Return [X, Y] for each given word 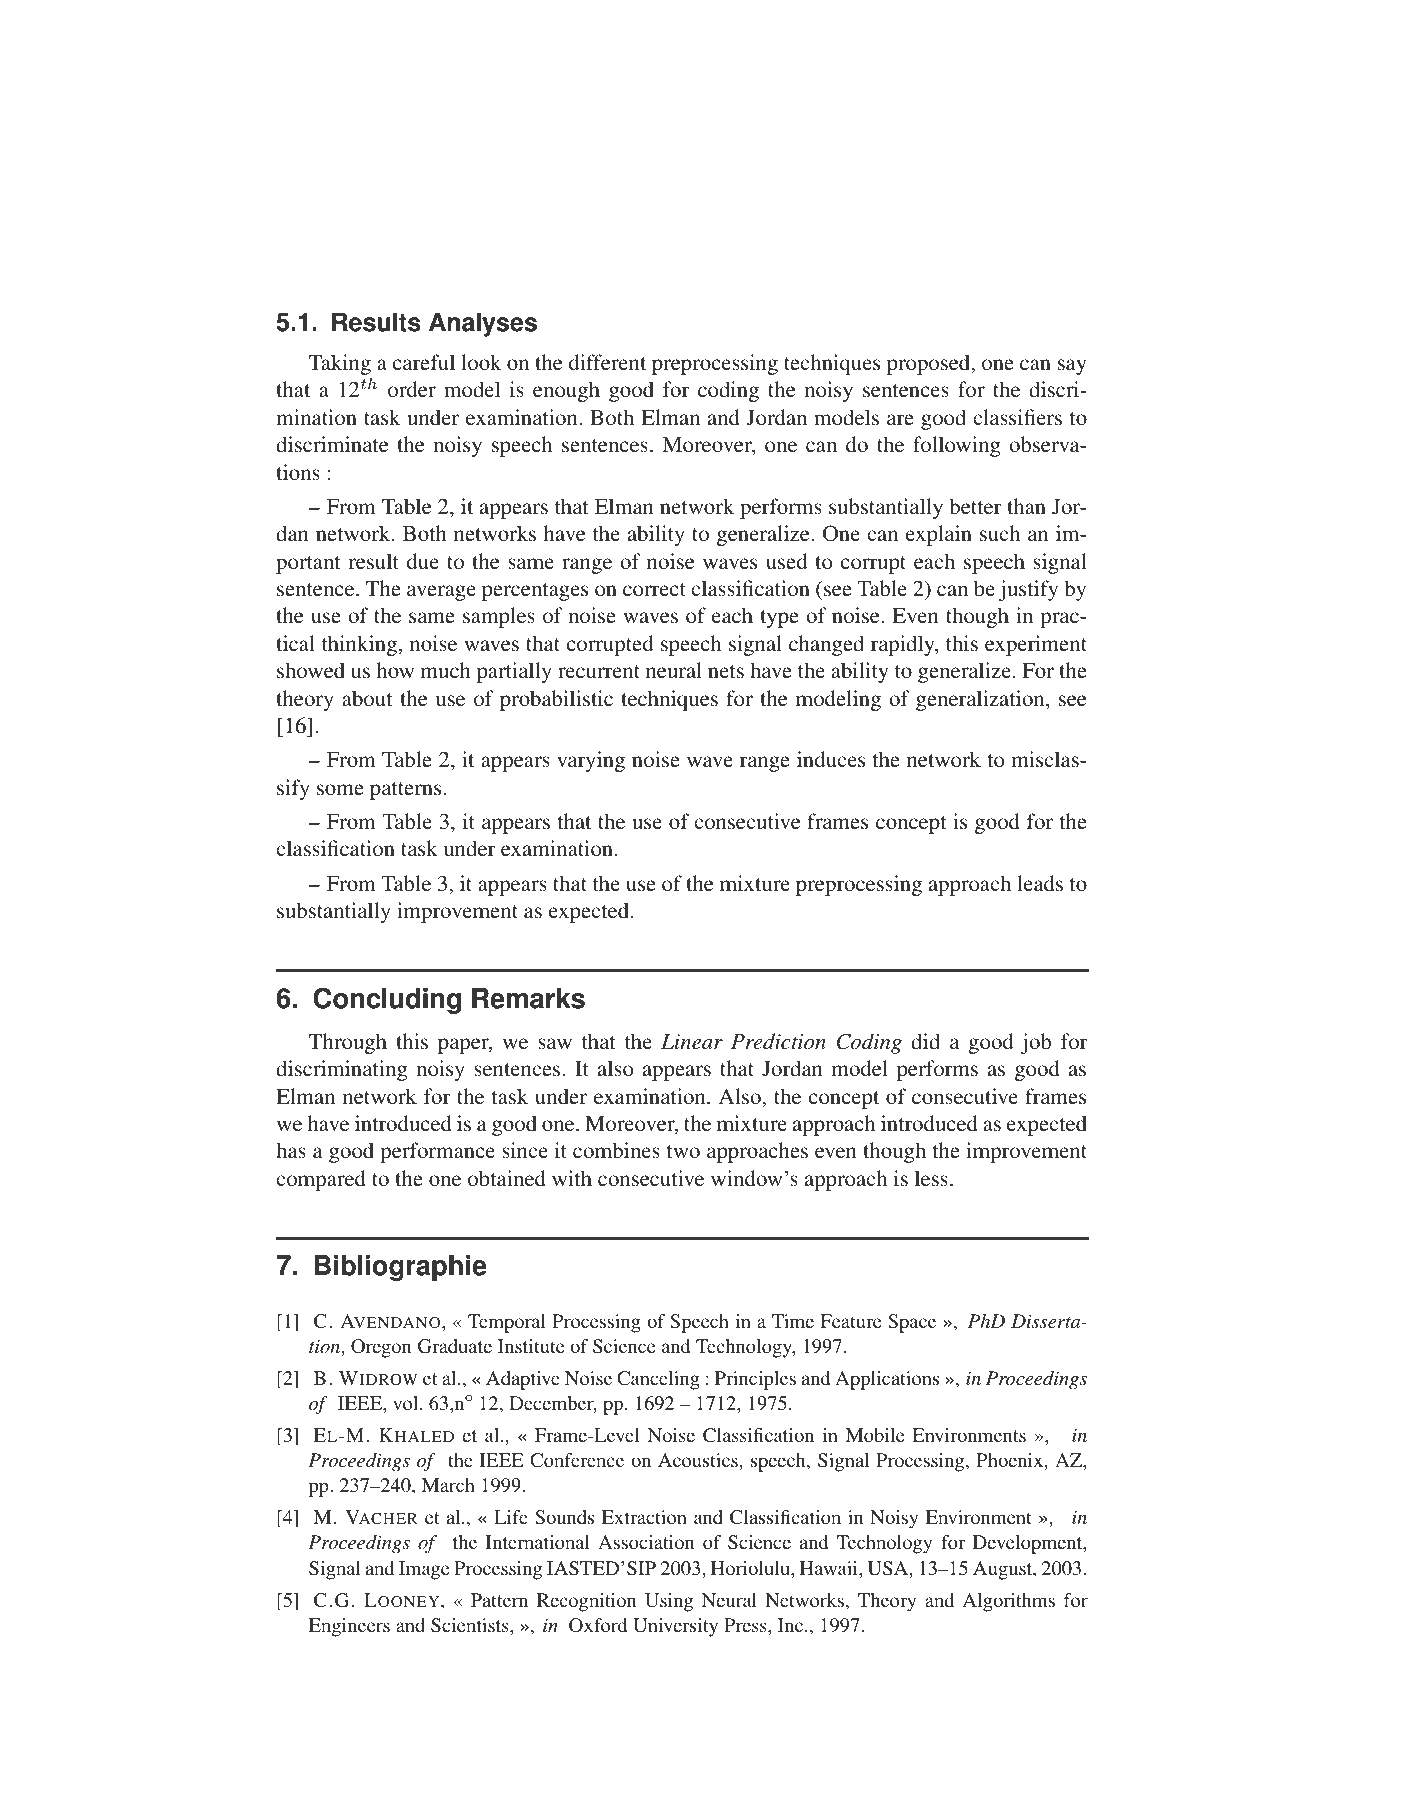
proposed [930, 364]
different [607, 362]
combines [616, 1150]
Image [424, 1570]
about [367, 698]
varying [591, 761]
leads [1040, 883]
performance [437, 1152]
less [931, 1178]
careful [424, 362]
